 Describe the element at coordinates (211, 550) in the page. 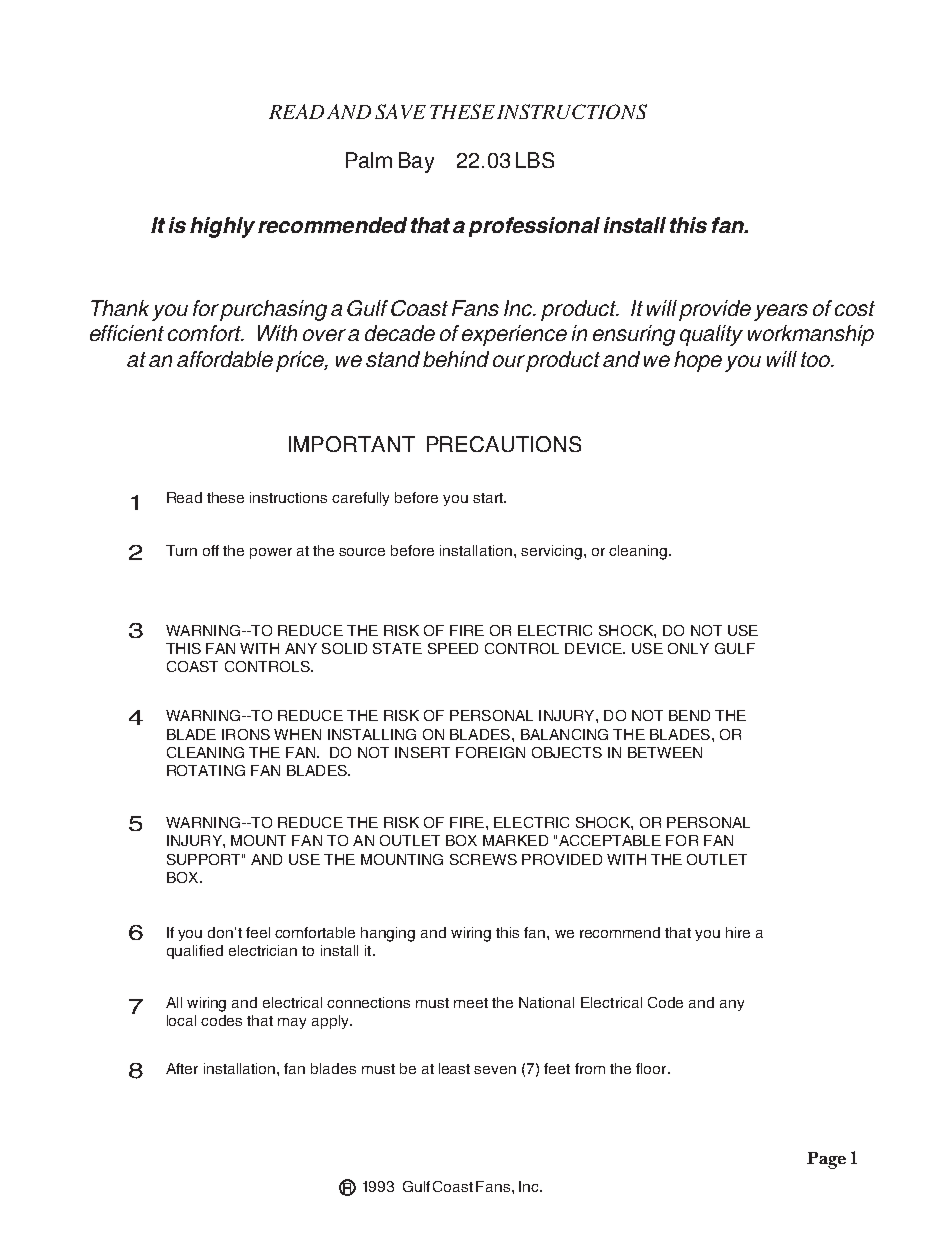

I see `off` at that location.
